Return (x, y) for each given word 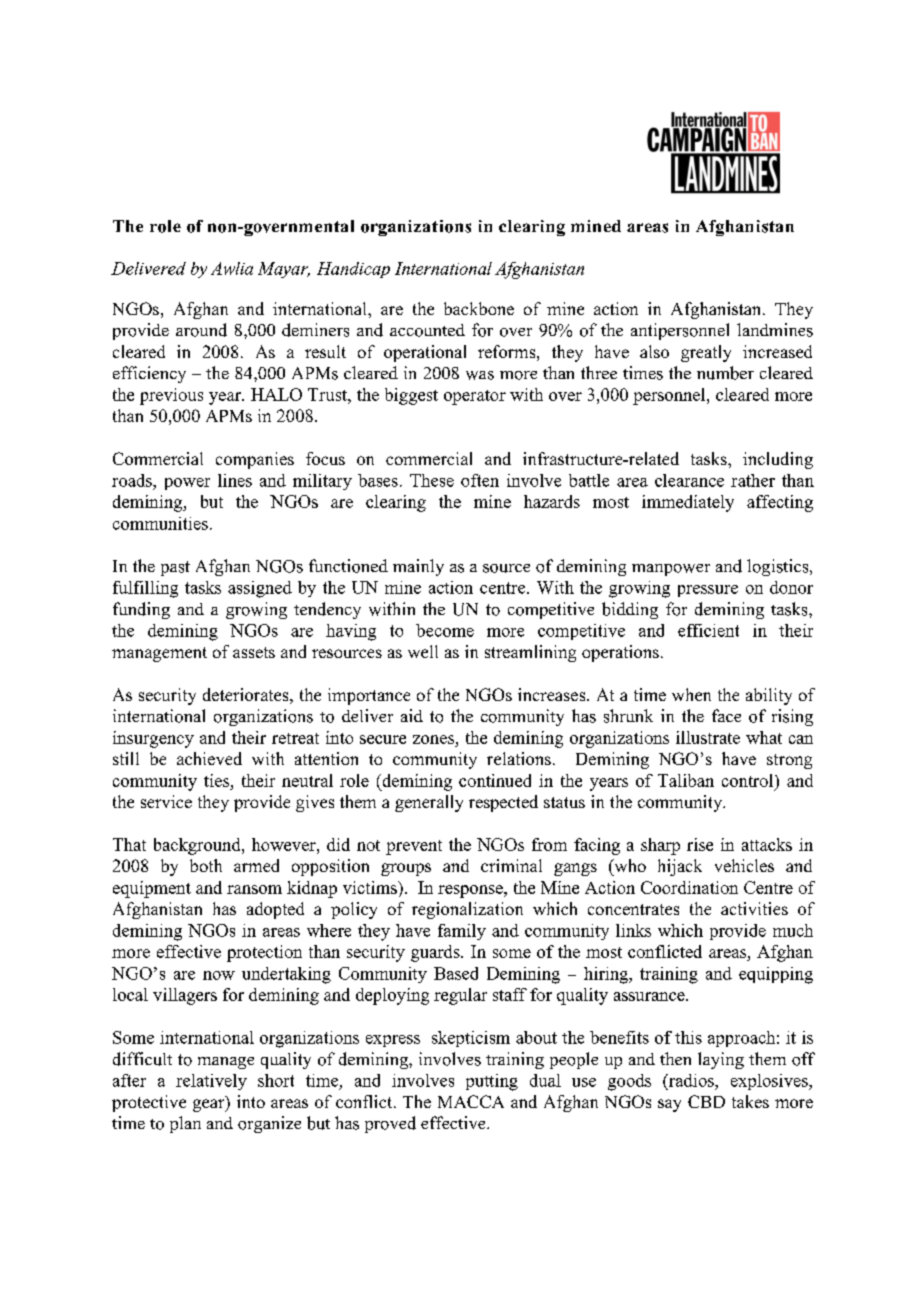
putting (492, 1082)
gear (210, 1105)
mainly (418, 567)
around (201, 330)
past (175, 568)
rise (700, 844)
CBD (706, 1101)
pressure (708, 591)
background (198, 846)
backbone (479, 308)
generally (429, 803)
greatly (706, 353)
